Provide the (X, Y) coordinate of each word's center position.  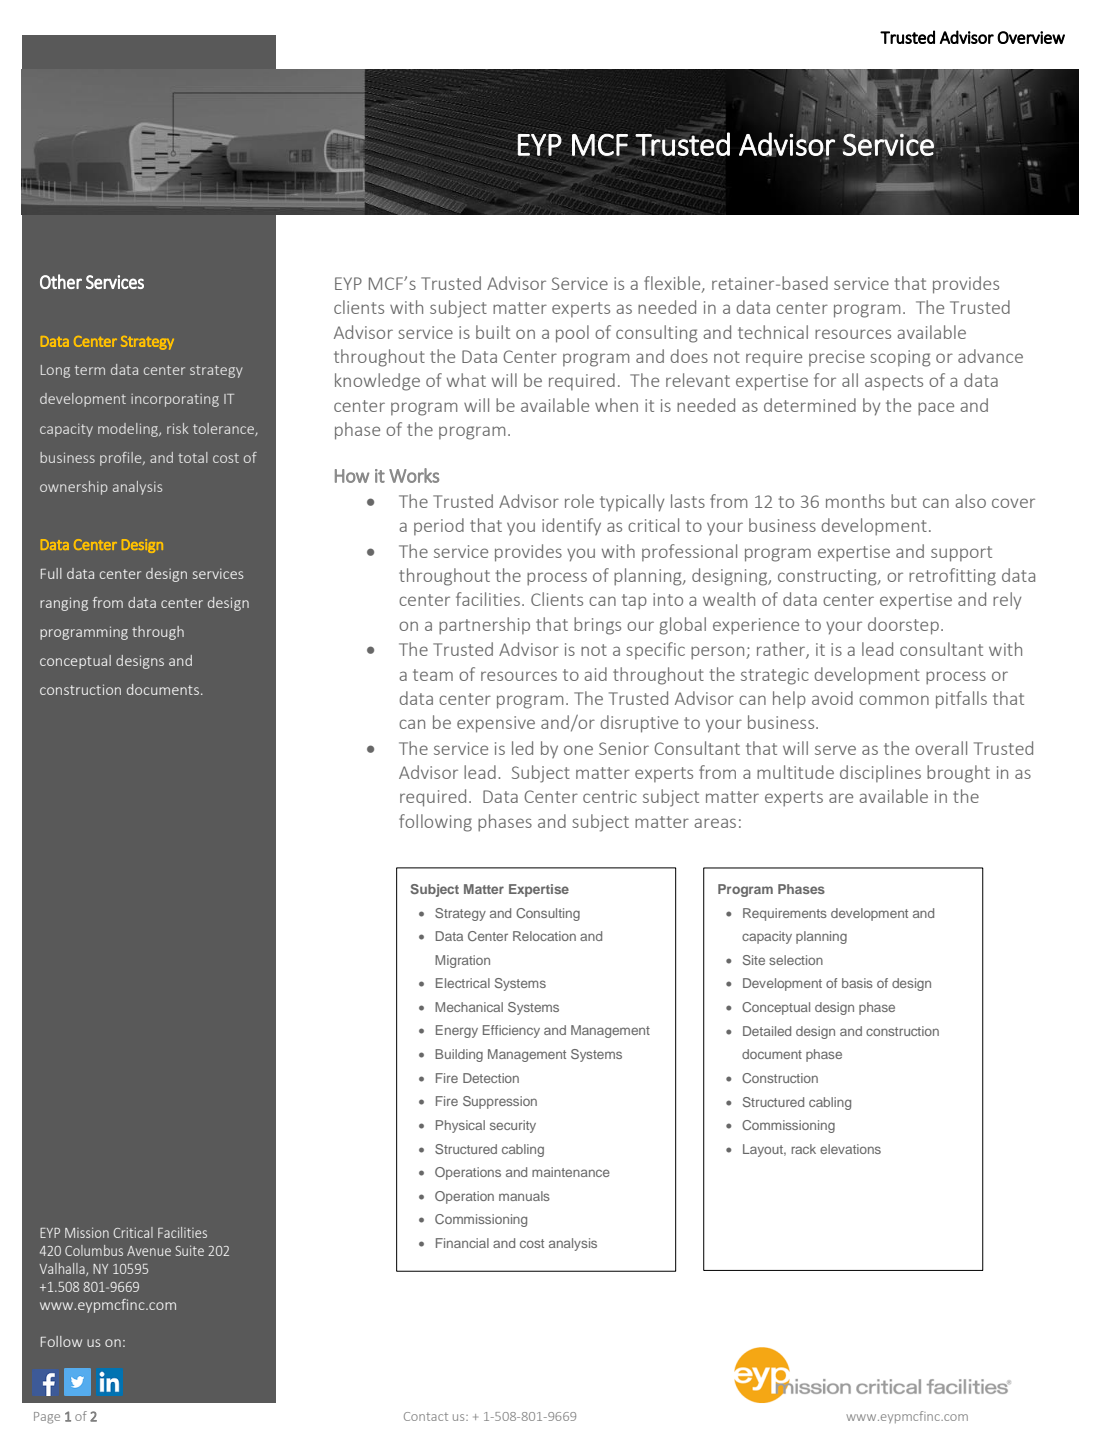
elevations (850, 1149)
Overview (1031, 37)
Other (61, 281)
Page (47, 1418)
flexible (673, 284)
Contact (426, 1416)
